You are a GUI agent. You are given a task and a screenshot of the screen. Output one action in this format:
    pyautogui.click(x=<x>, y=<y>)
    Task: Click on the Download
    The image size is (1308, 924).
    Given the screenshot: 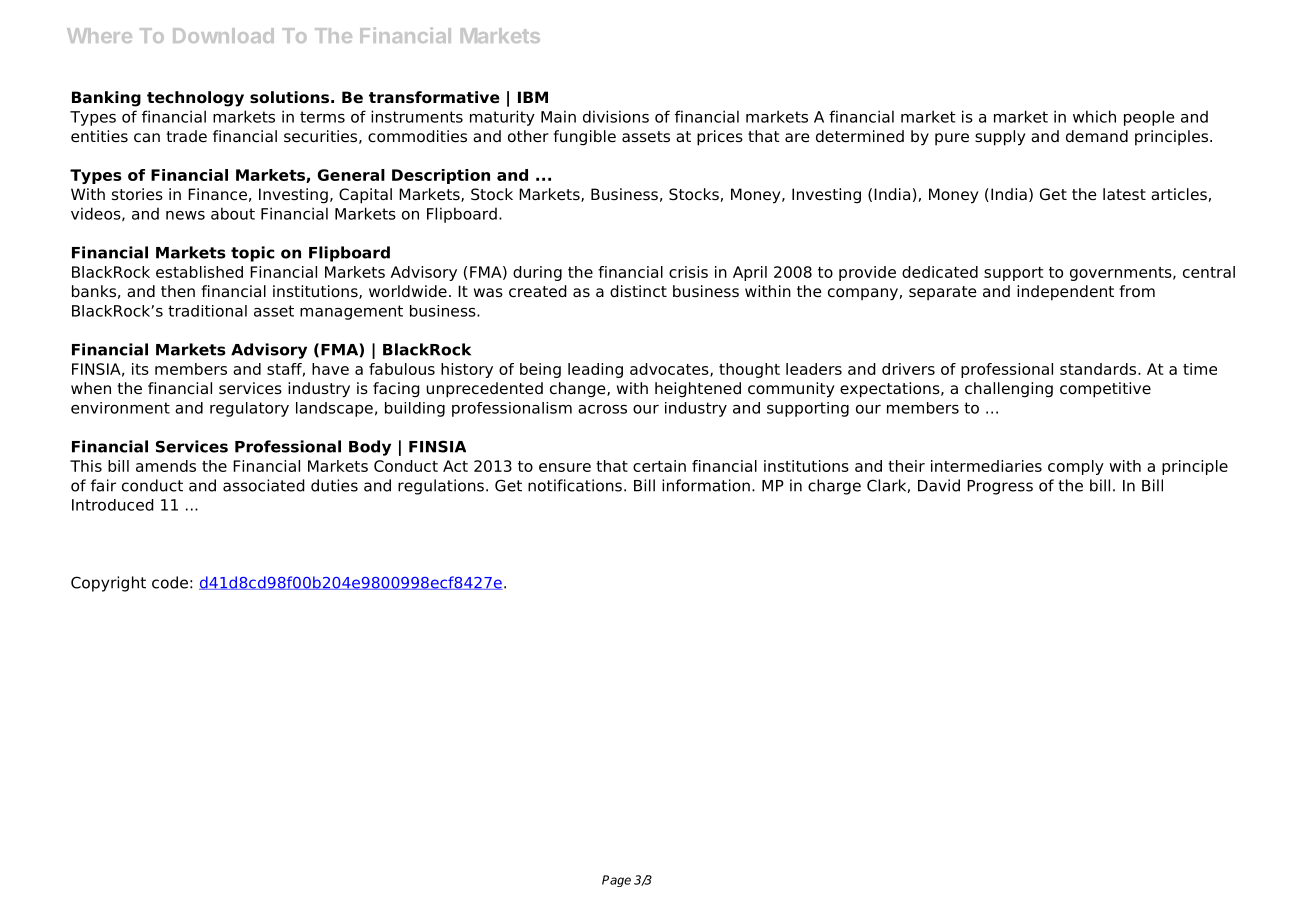 What is the action you would take?
    pyautogui.click(x=223, y=35)
